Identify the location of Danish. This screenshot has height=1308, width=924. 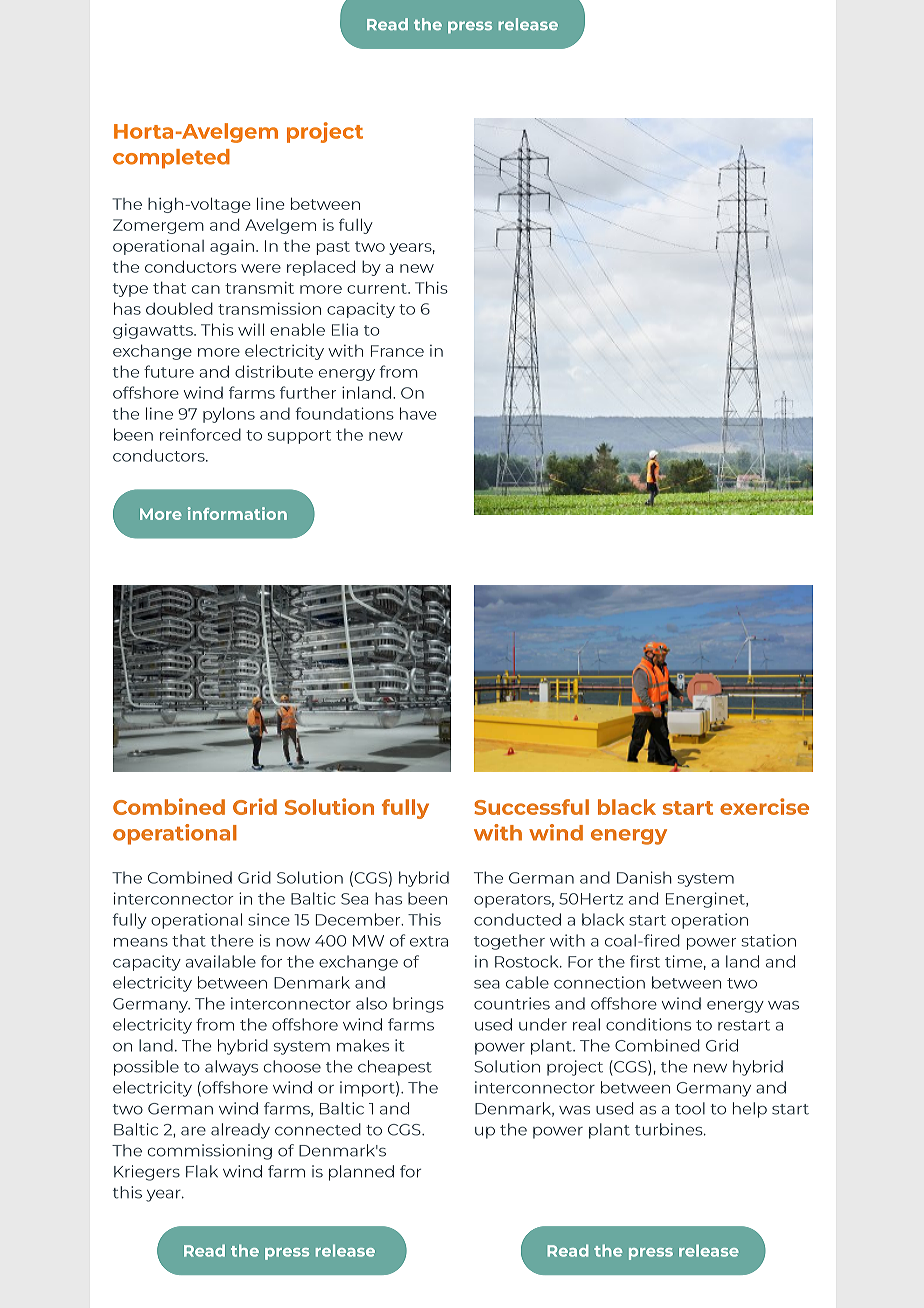
(644, 877).
